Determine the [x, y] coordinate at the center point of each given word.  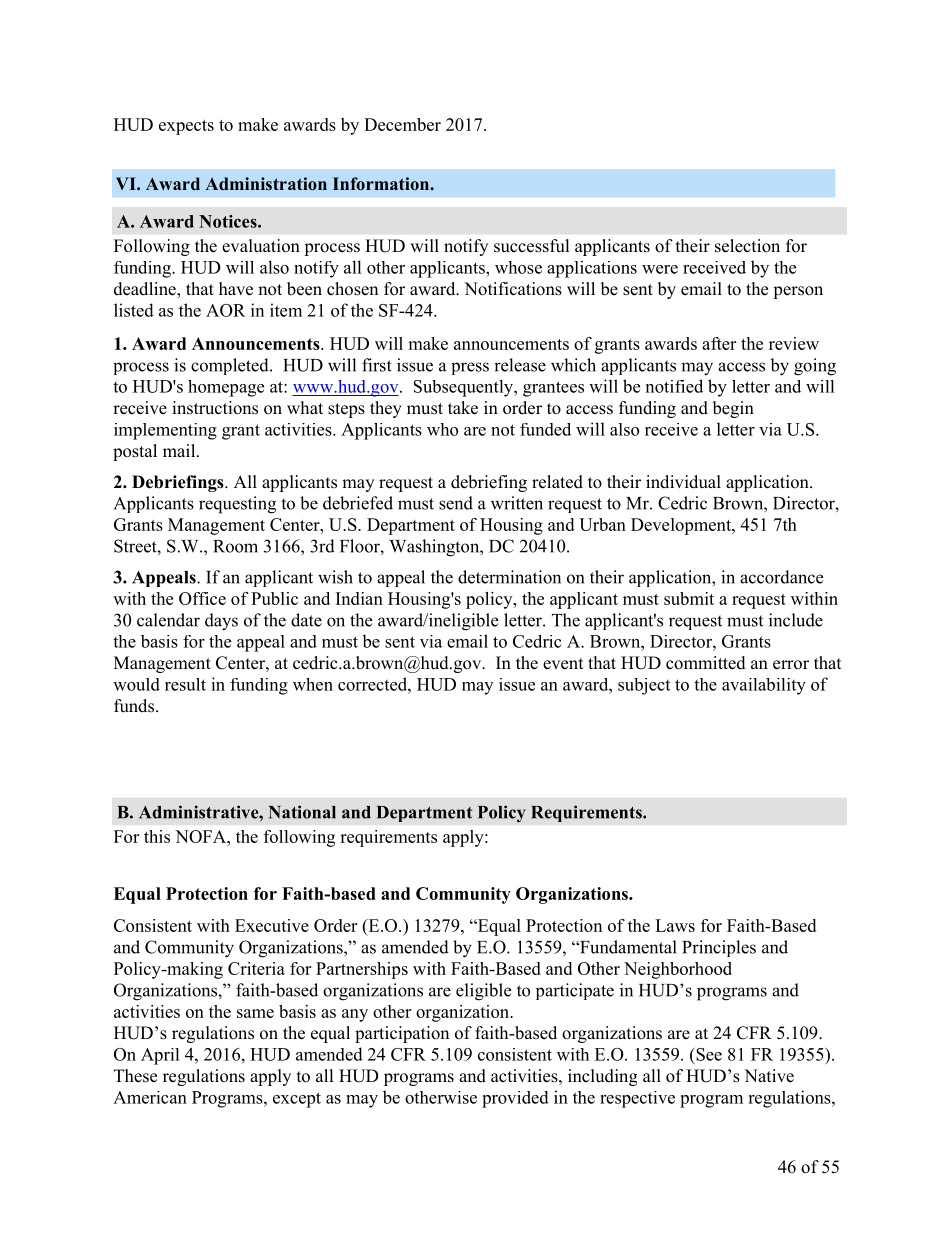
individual [683, 481]
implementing [165, 431]
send [456, 503]
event [563, 664]
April [160, 1056]
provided [515, 1099]
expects [186, 127]
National [302, 812]
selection [747, 246]
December [402, 124]
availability [764, 686]
